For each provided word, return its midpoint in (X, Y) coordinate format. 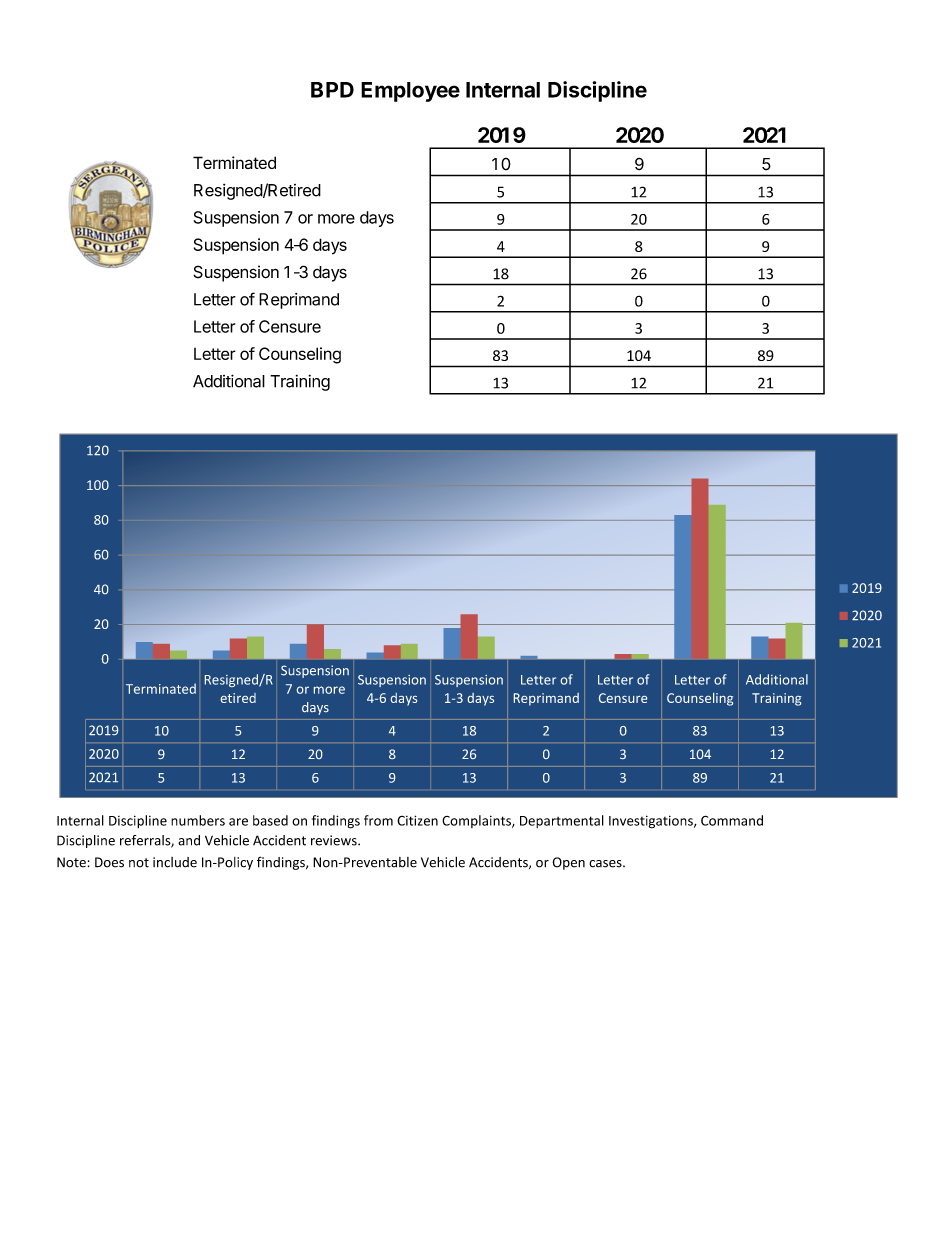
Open (568, 863)
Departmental (562, 821)
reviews (335, 840)
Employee (410, 92)
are (238, 822)
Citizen (417, 820)
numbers (198, 820)
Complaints (477, 821)
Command (732, 820)
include (175, 862)
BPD (332, 90)
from (378, 820)
